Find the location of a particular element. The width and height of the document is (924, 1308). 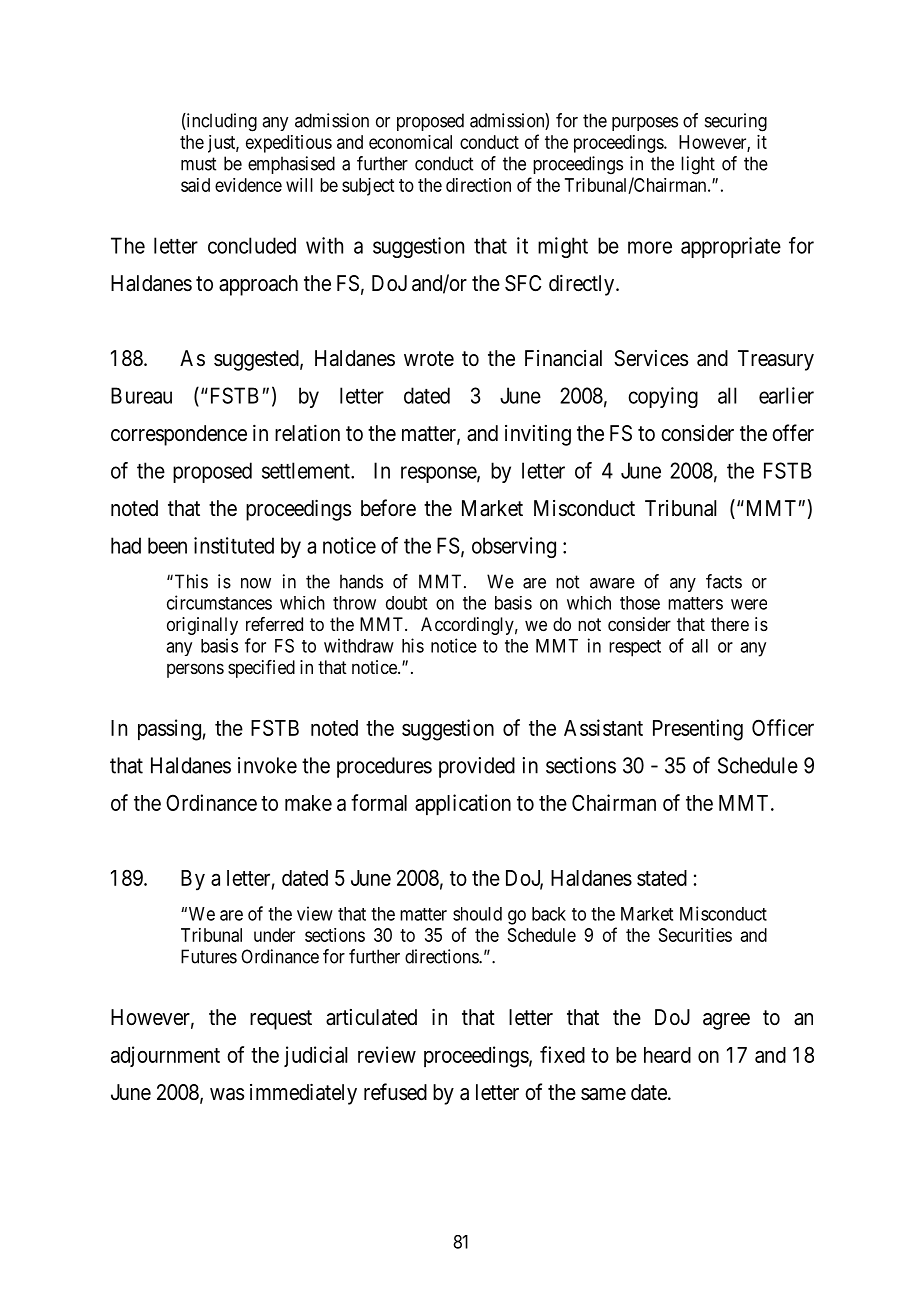

provided is located at coordinates (477, 767).
